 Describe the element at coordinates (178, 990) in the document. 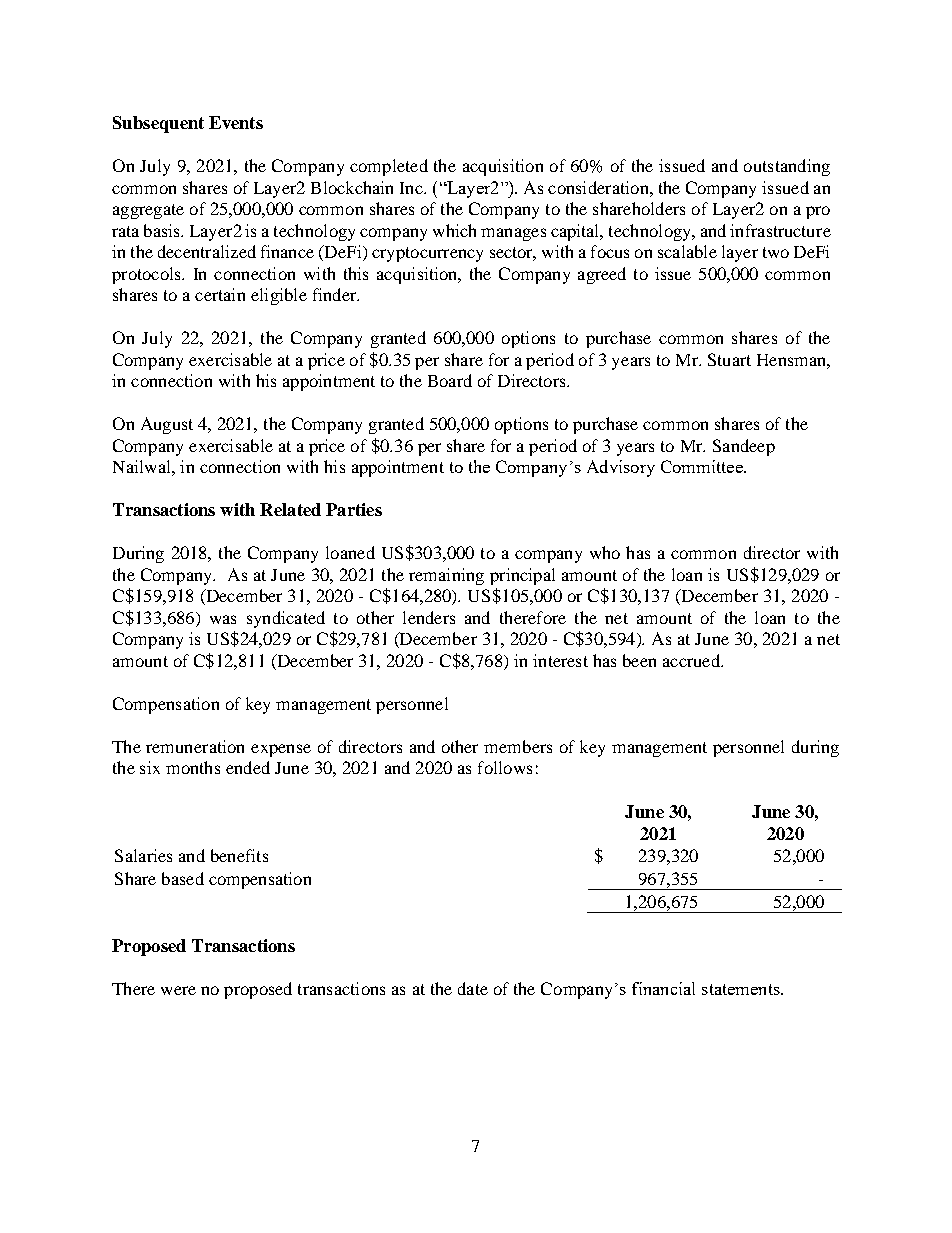

I see `were` at that location.
